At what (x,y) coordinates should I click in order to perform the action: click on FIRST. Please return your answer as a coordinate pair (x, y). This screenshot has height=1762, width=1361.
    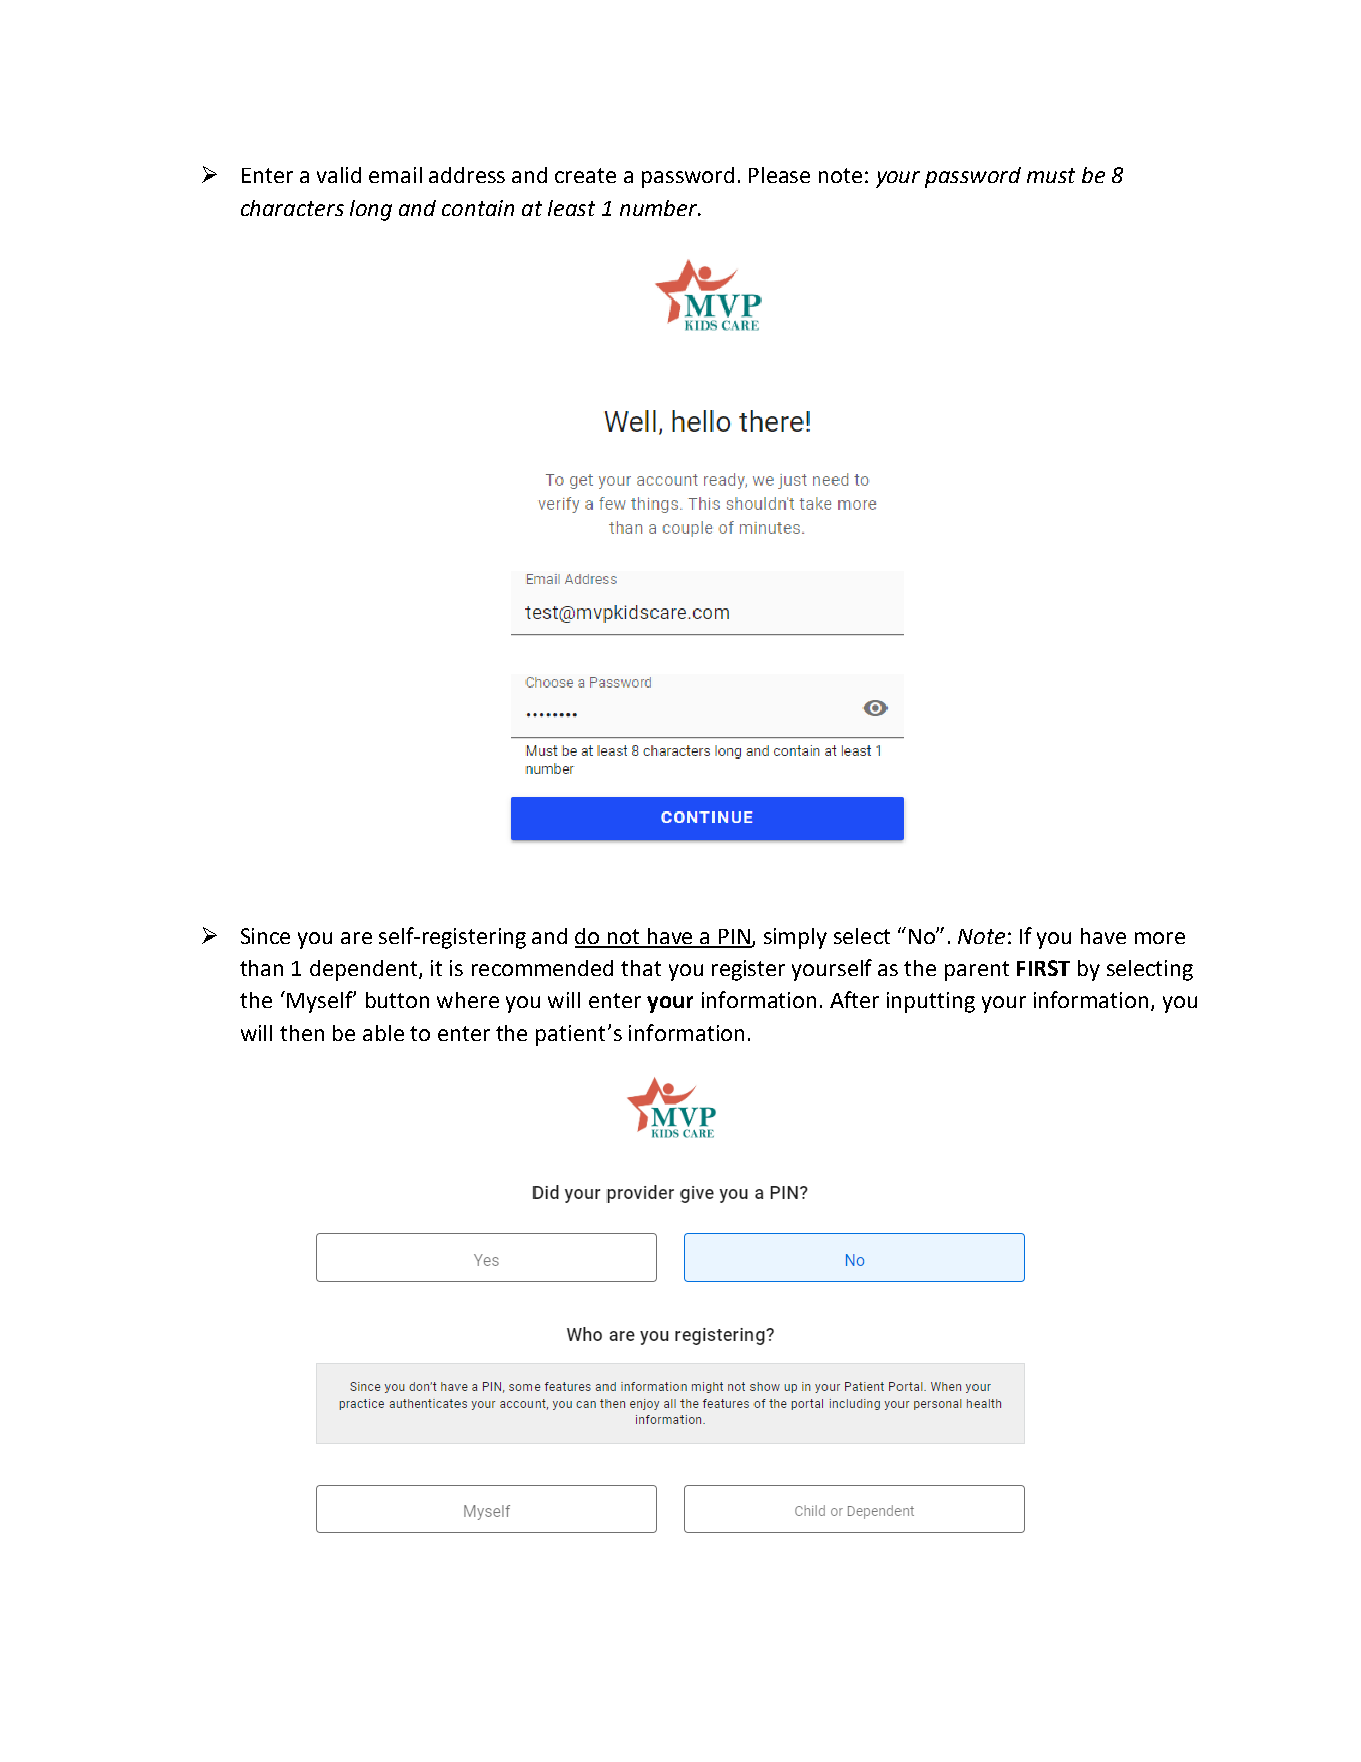
    Looking at the image, I should click on (1043, 968).
